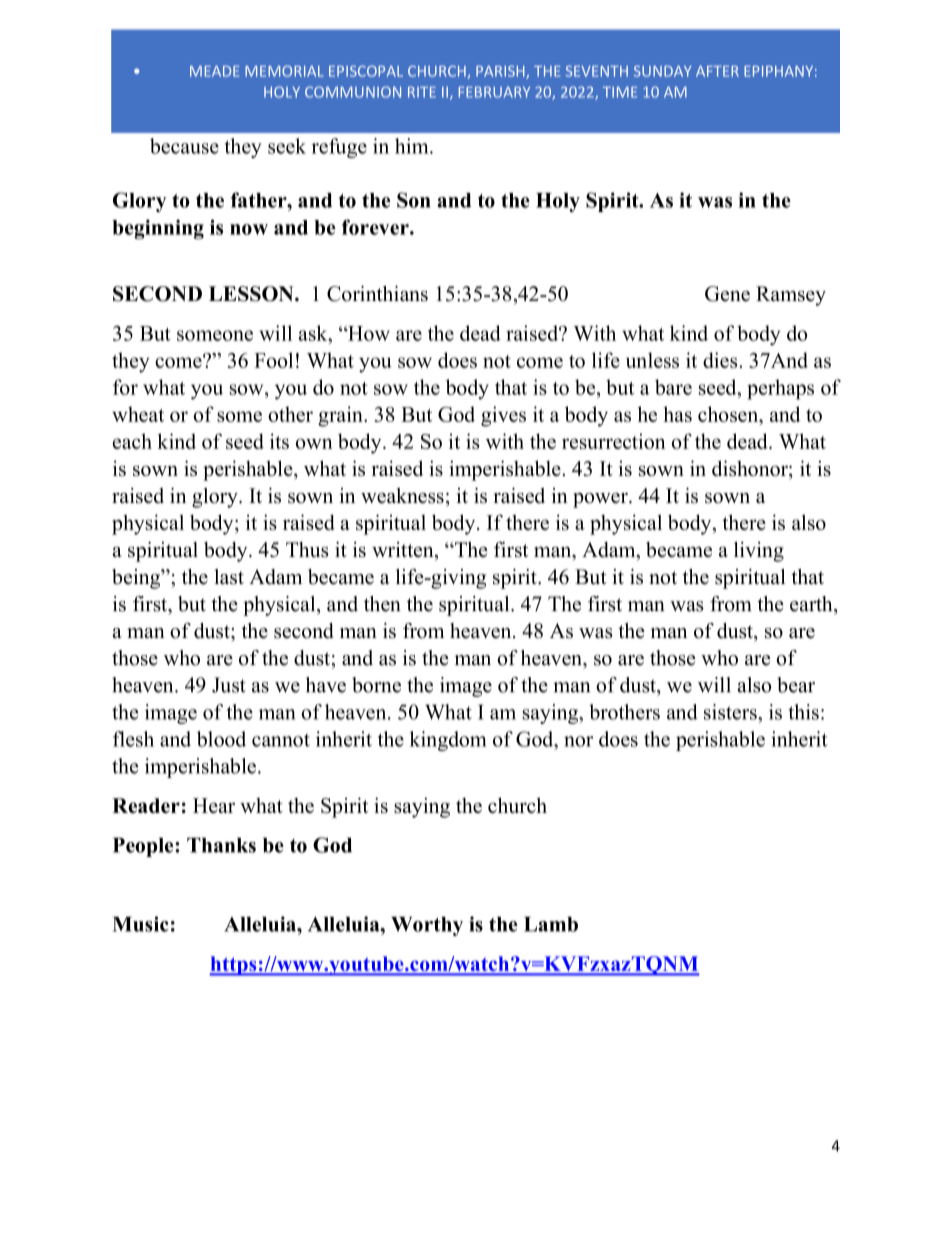 The width and height of the page is (952, 1233). What do you see at coordinates (376, 685) in the page?
I see `borne` at bounding box center [376, 685].
